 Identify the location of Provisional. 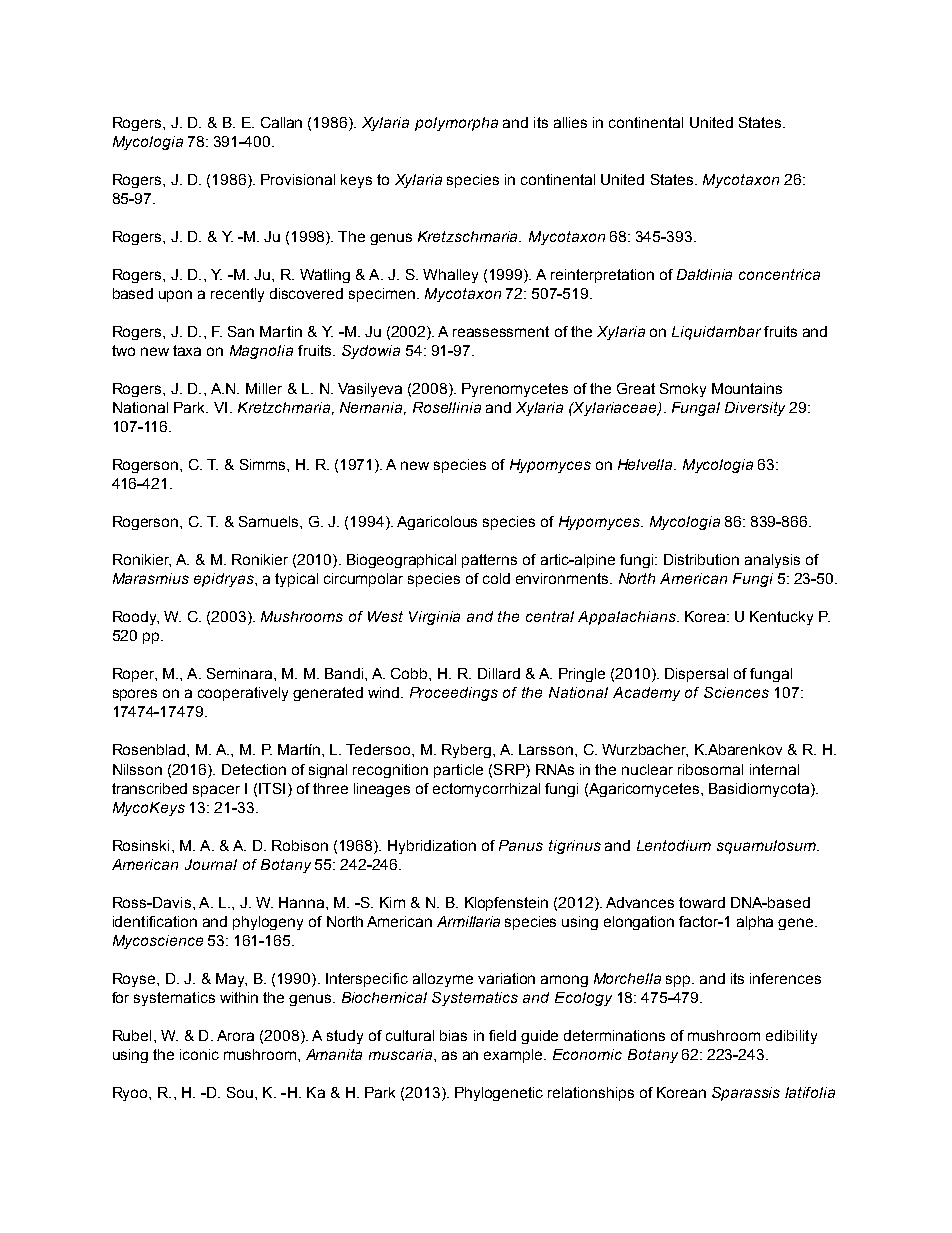
(298, 179).
